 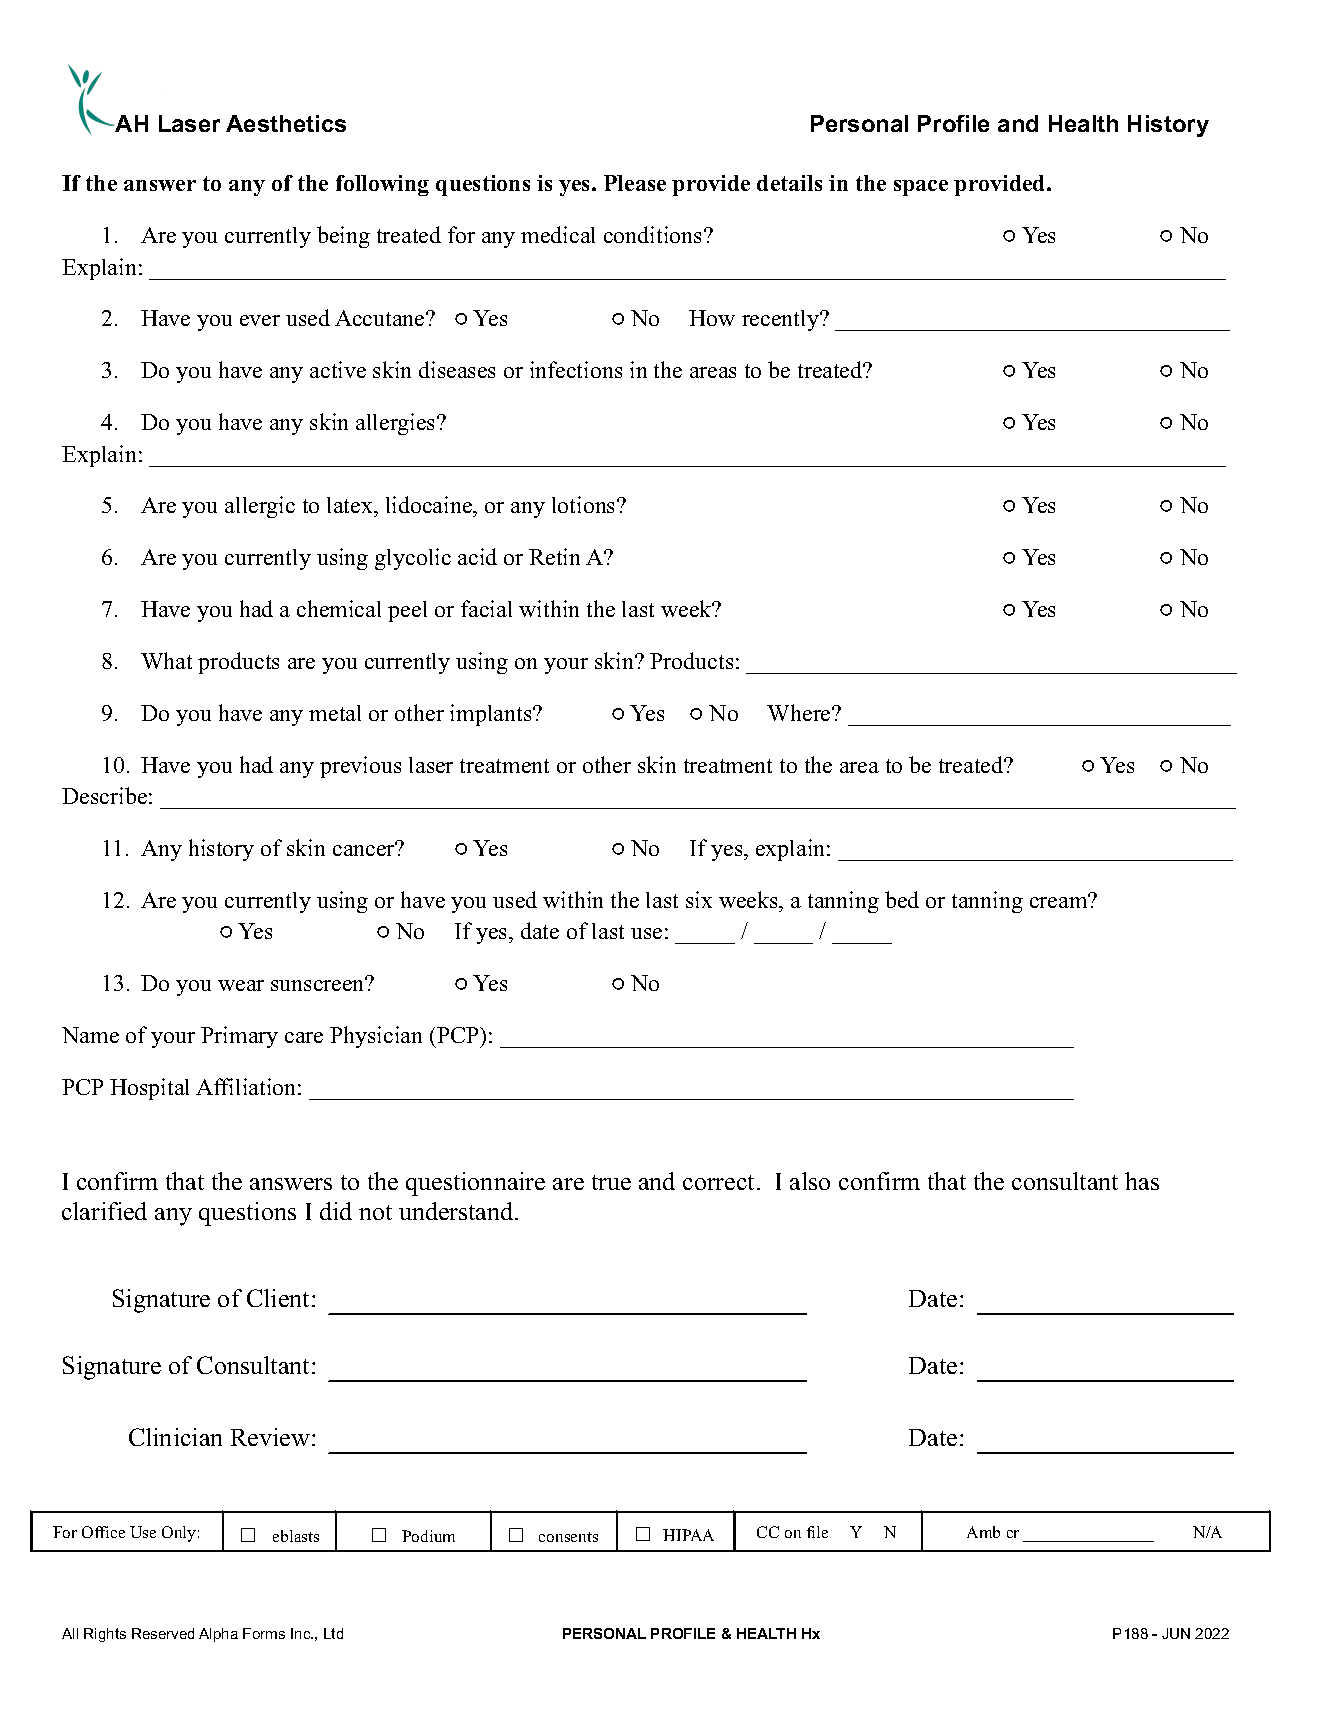 I want to click on true, so click(x=611, y=1182).
